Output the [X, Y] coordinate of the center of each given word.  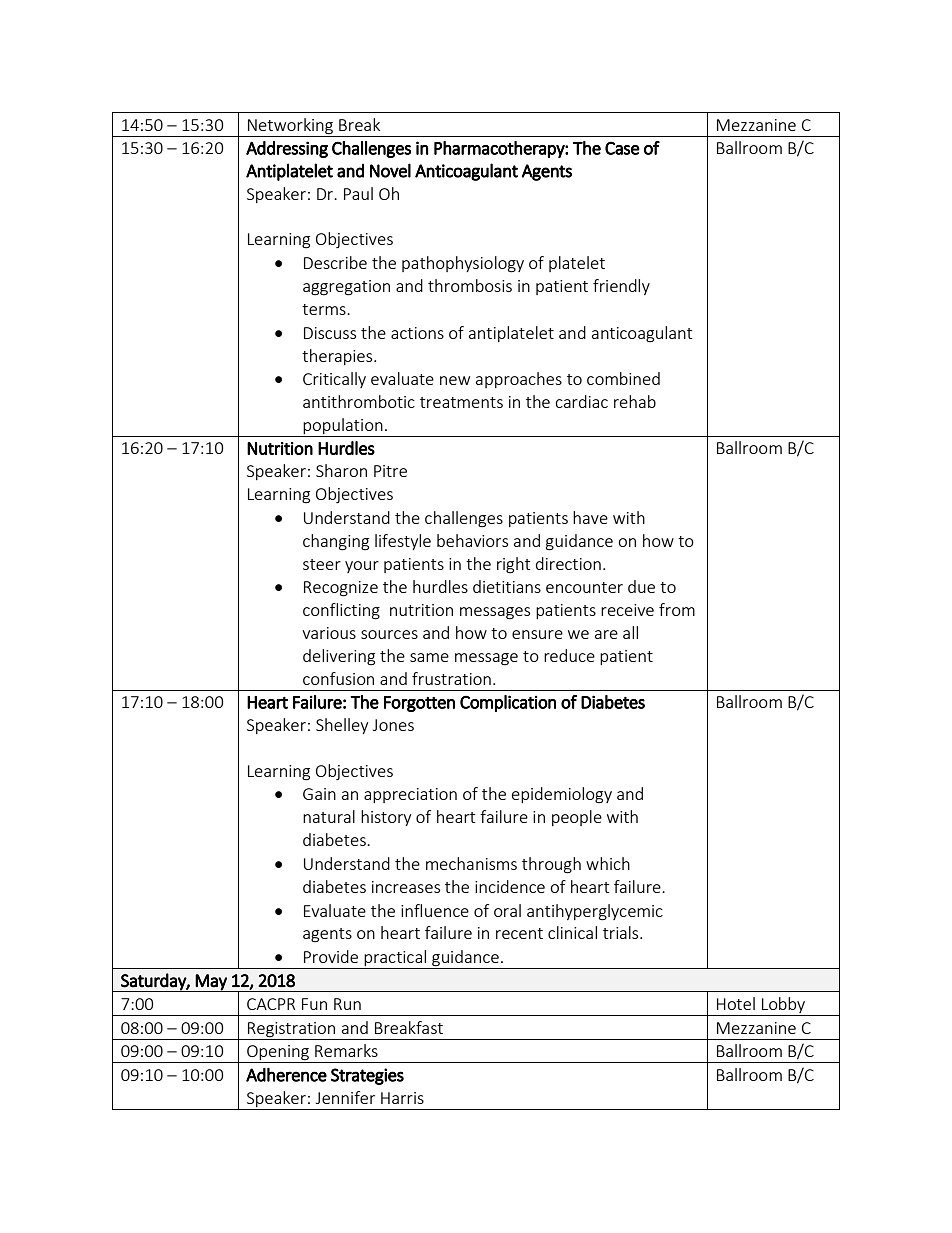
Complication [508, 703]
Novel [390, 170]
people [577, 818]
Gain [319, 794]
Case [622, 148]
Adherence [286, 1075]
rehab [635, 401]
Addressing [287, 149]
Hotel [736, 1003]
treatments [461, 402]
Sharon [341, 470]
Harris [402, 1098]
